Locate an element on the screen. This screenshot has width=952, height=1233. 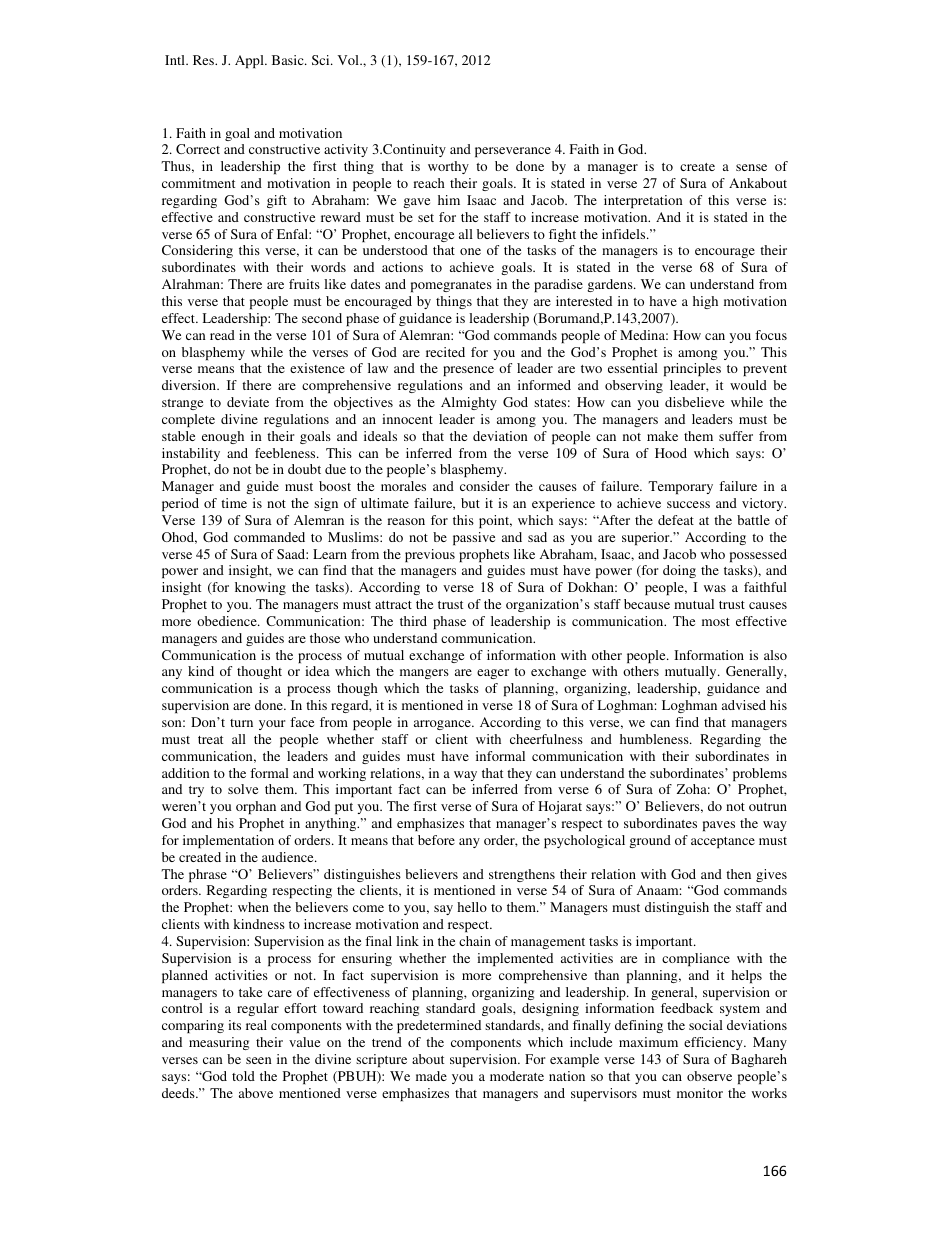
seen is located at coordinates (259, 1060).
